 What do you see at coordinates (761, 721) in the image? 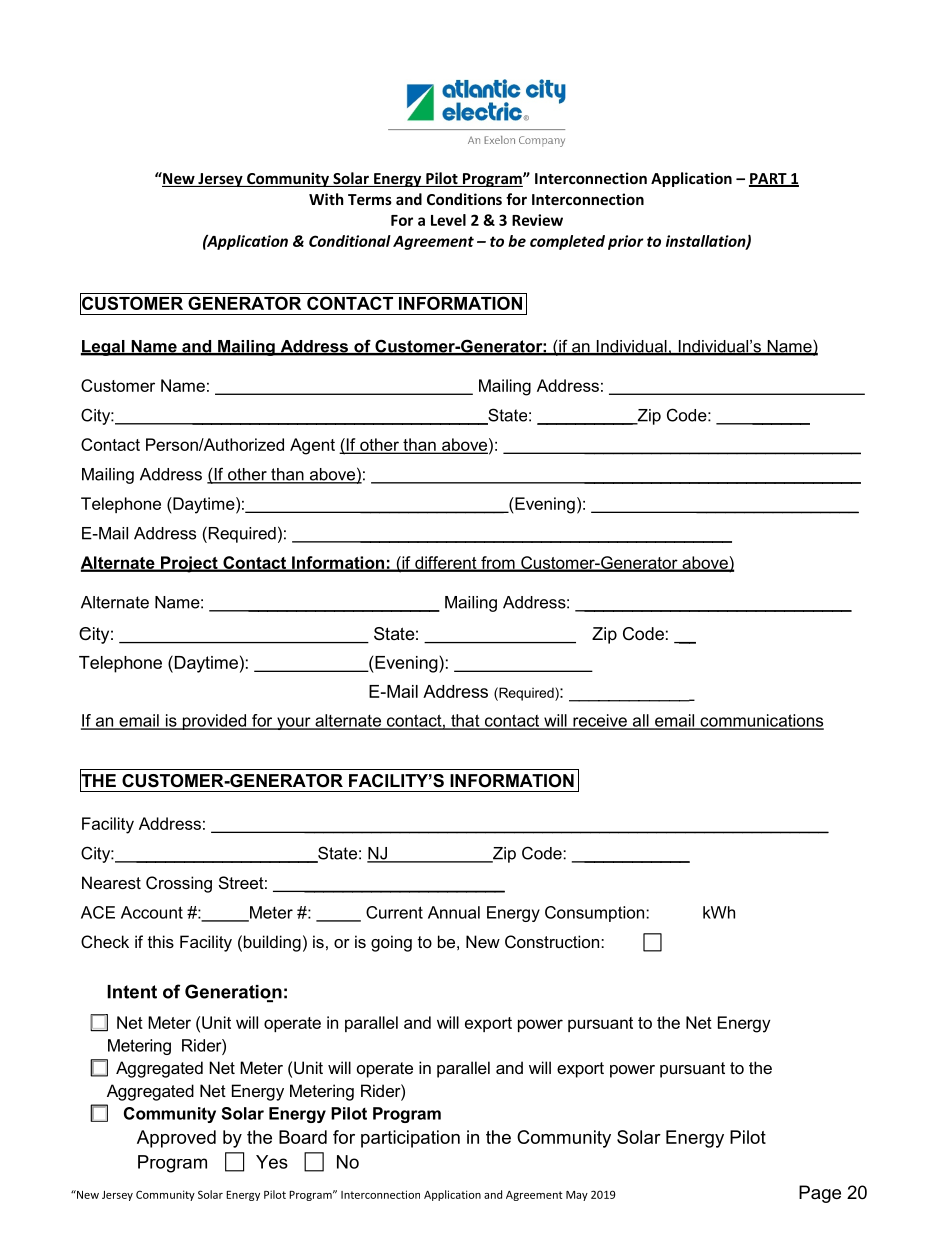
I see `communications` at bounding box center [761, 721].
